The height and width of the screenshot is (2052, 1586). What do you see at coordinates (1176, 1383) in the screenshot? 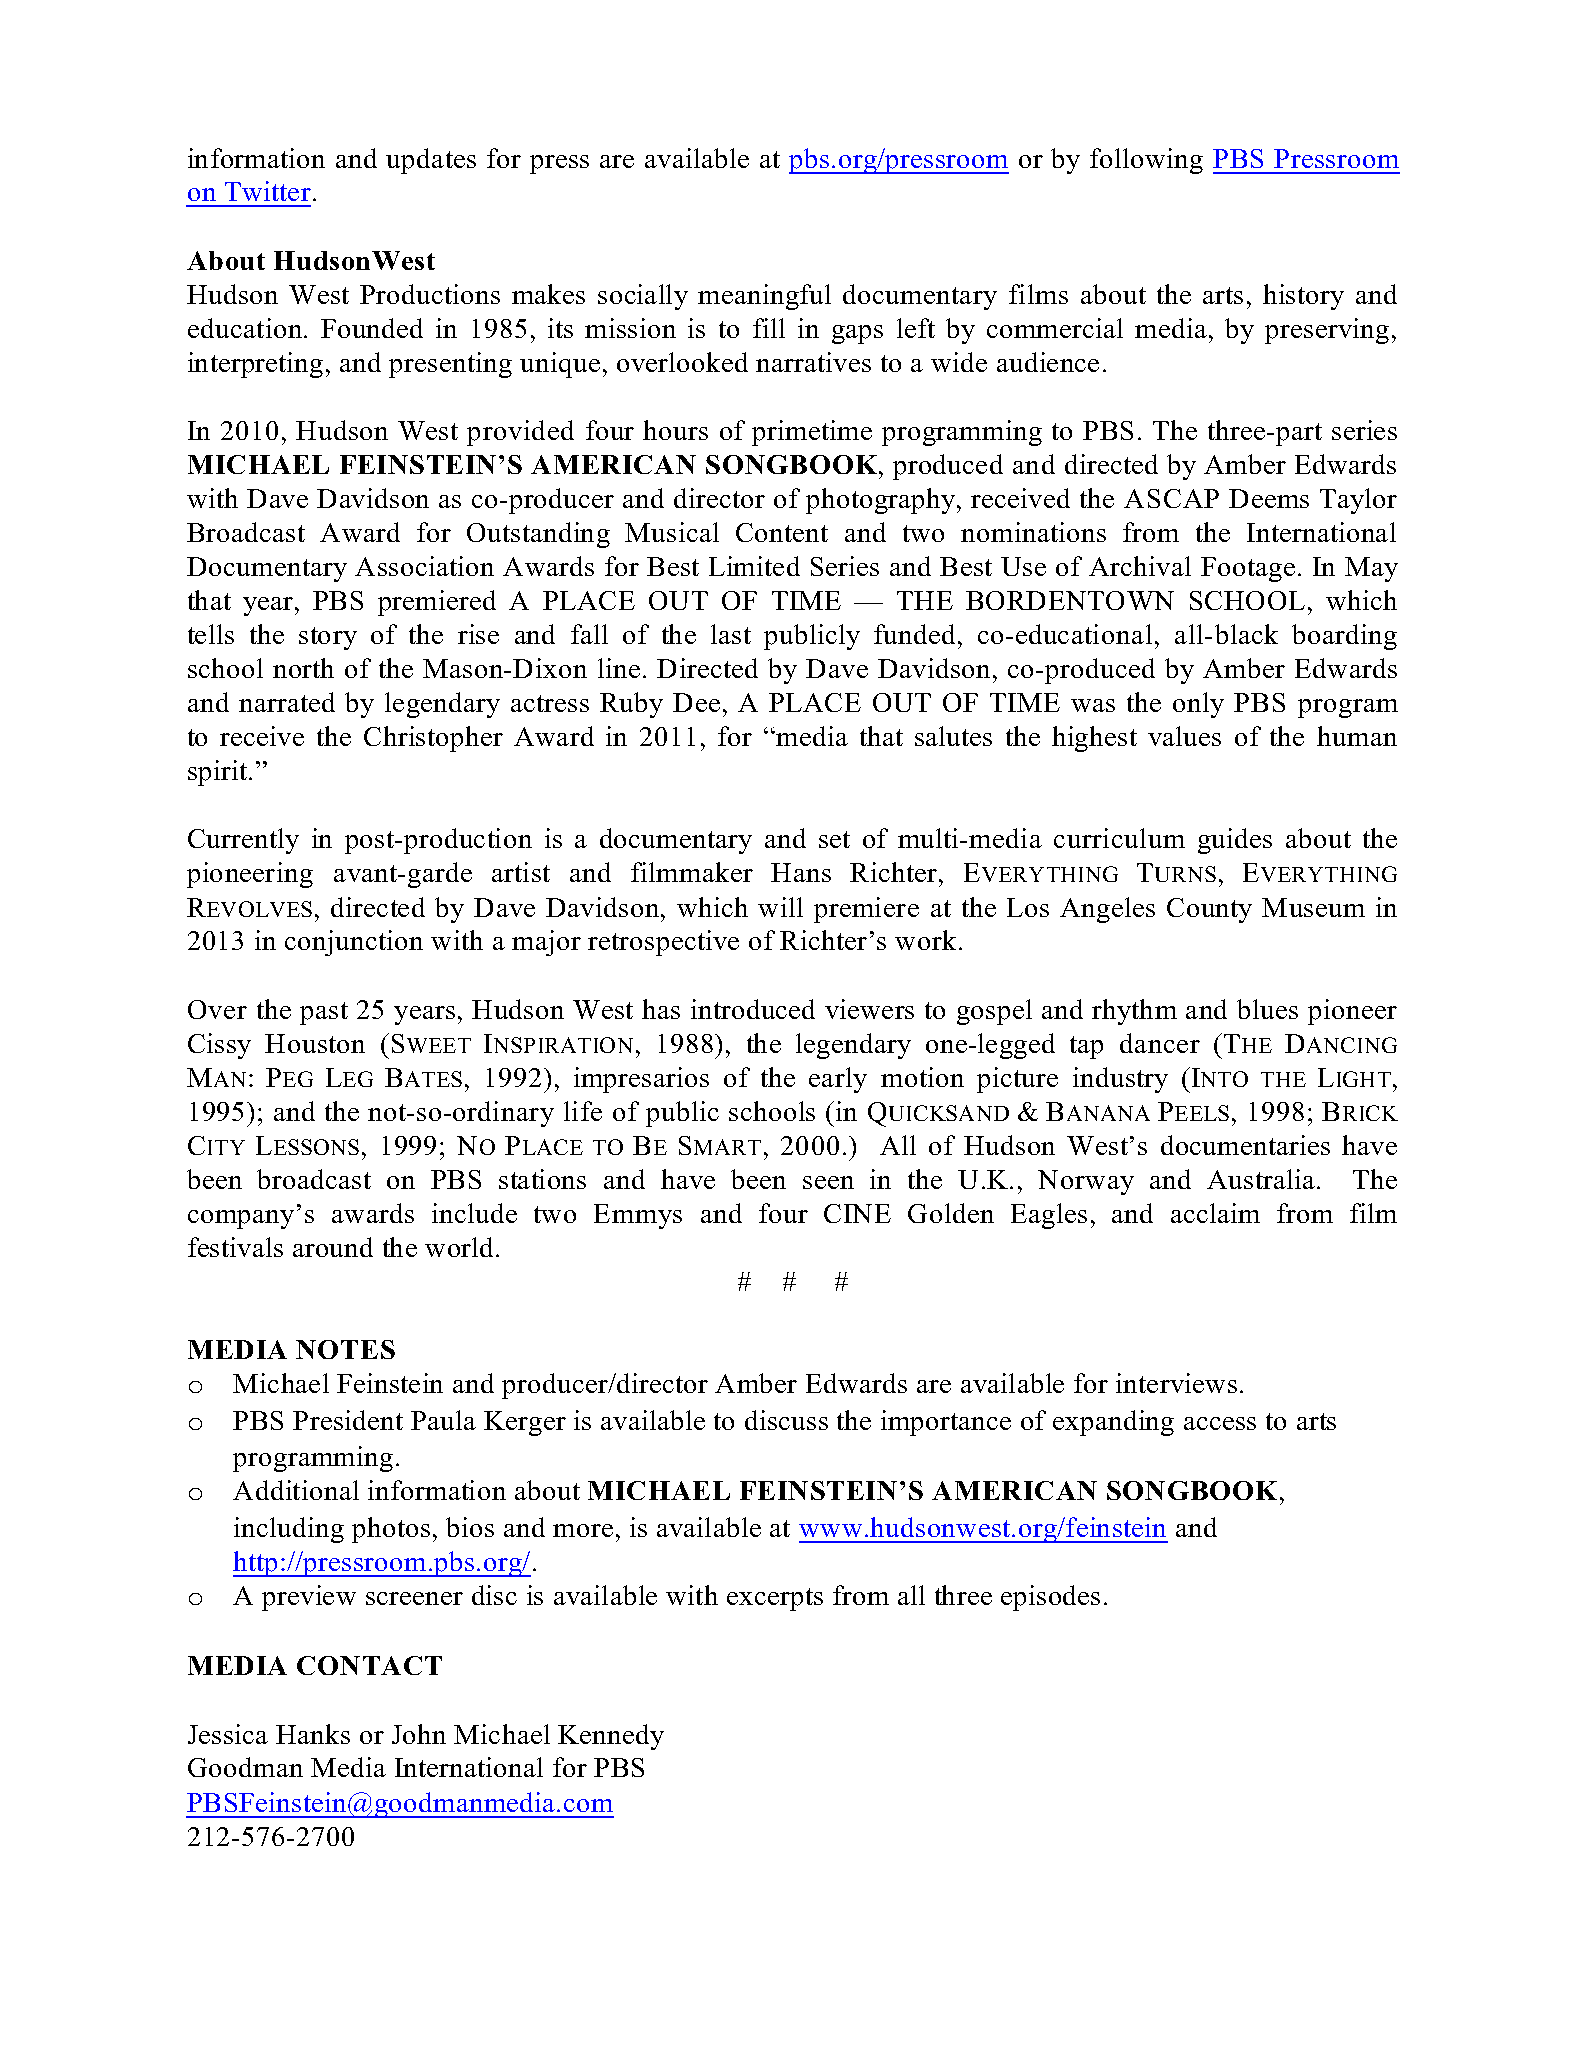
I see `interviews` at bounding box center [1176, 1383].
